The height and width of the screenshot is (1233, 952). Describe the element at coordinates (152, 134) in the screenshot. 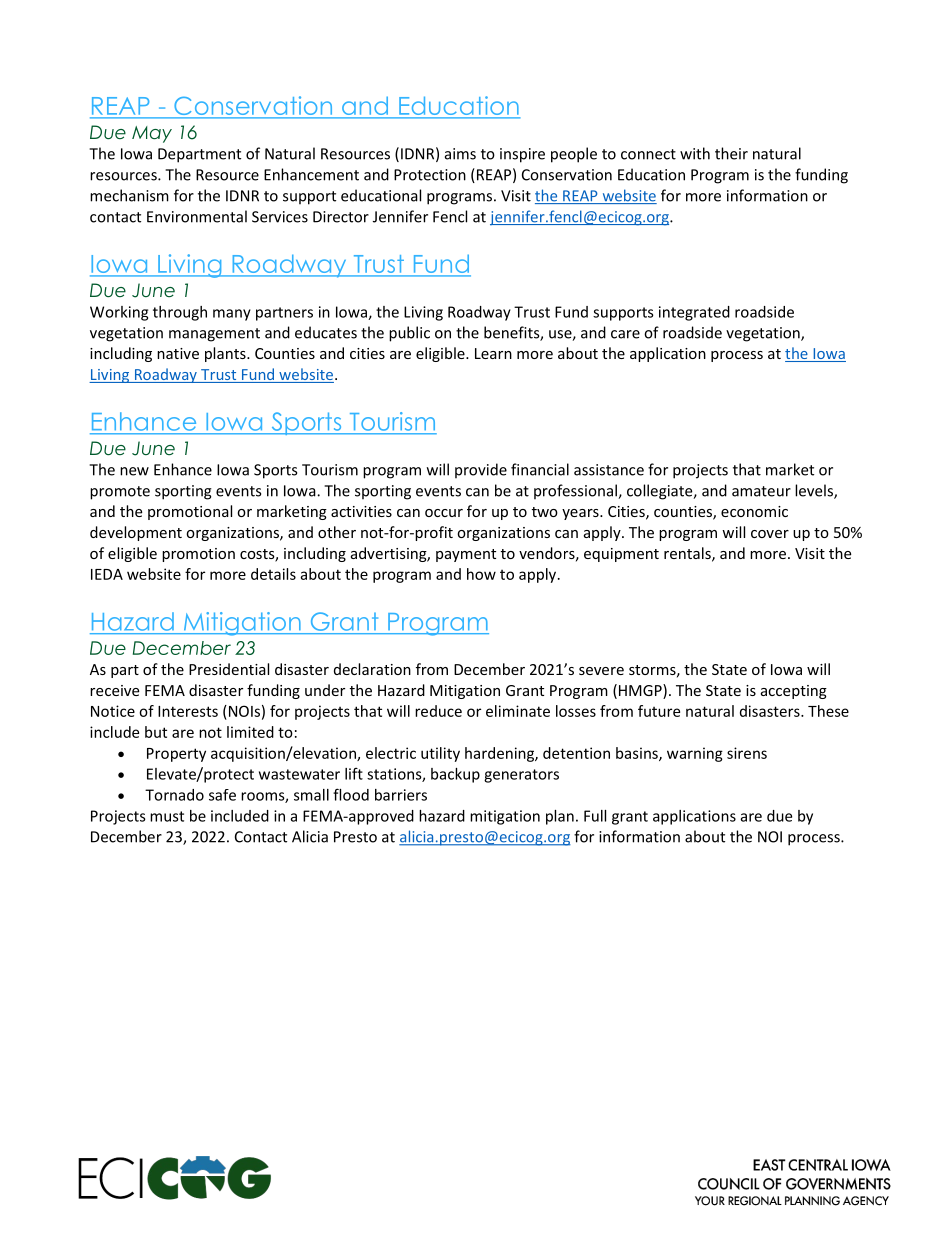

I see `May` at that location.
